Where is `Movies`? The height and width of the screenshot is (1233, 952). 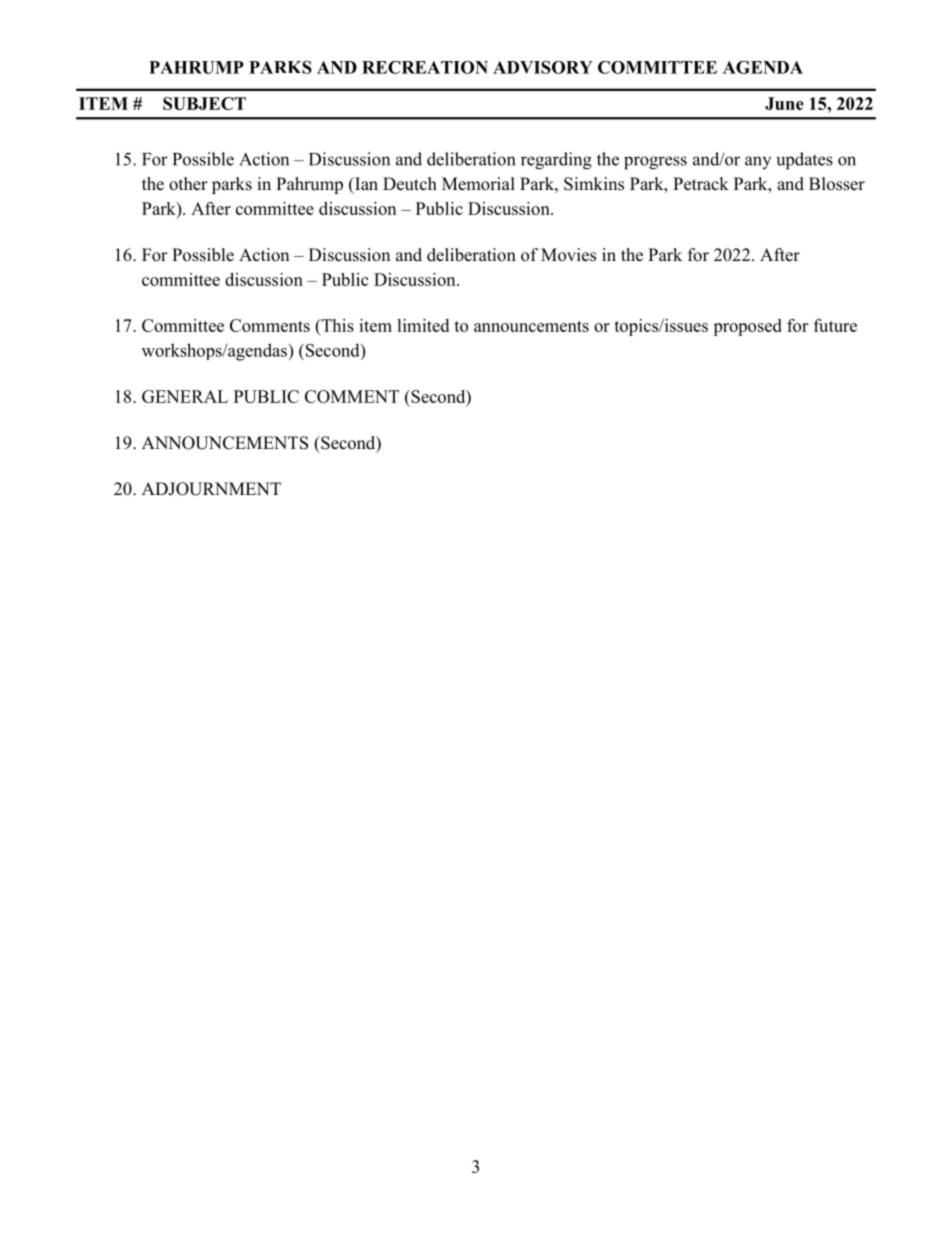 Movies is located at coordinates (568, 255).
